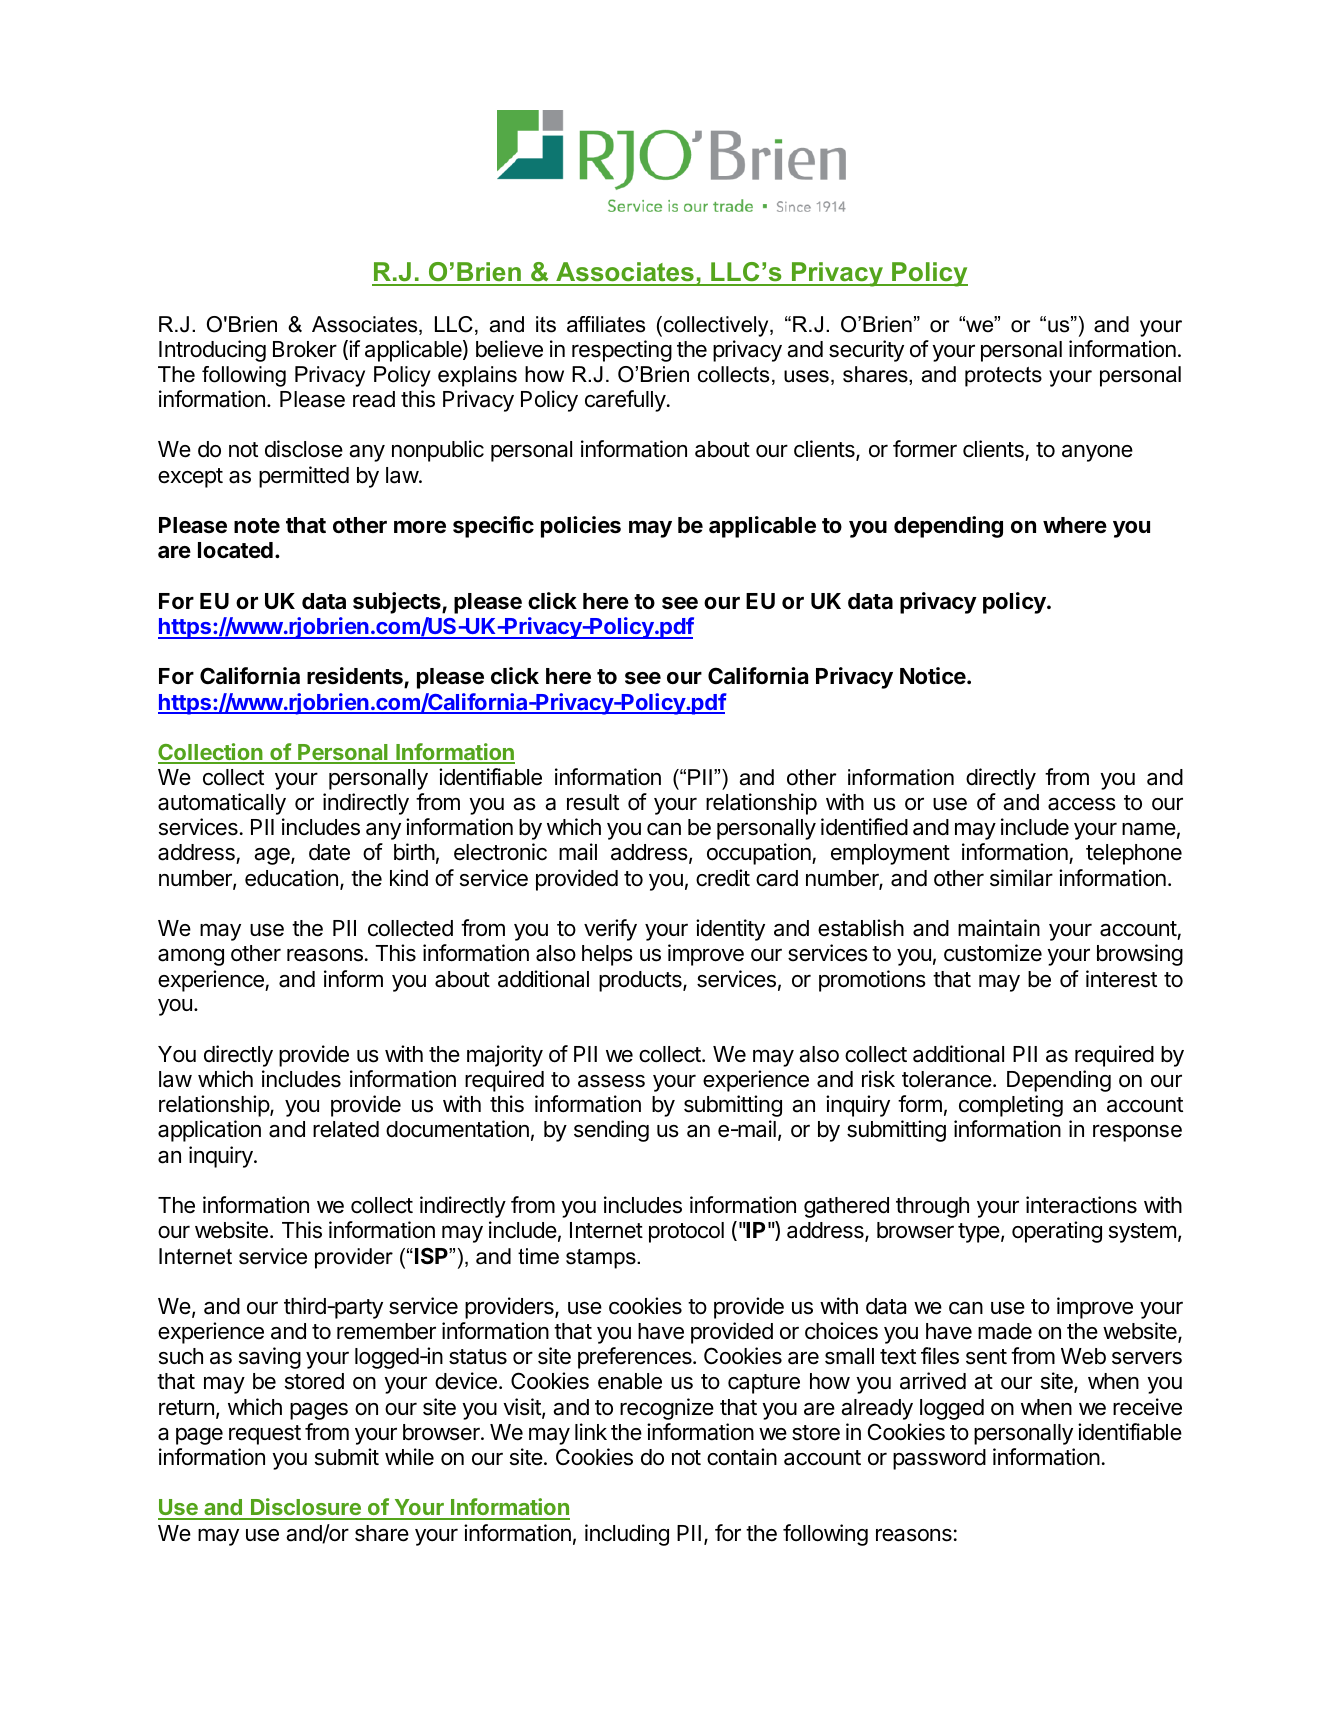  I want to click on access, so click(1082, 804).
